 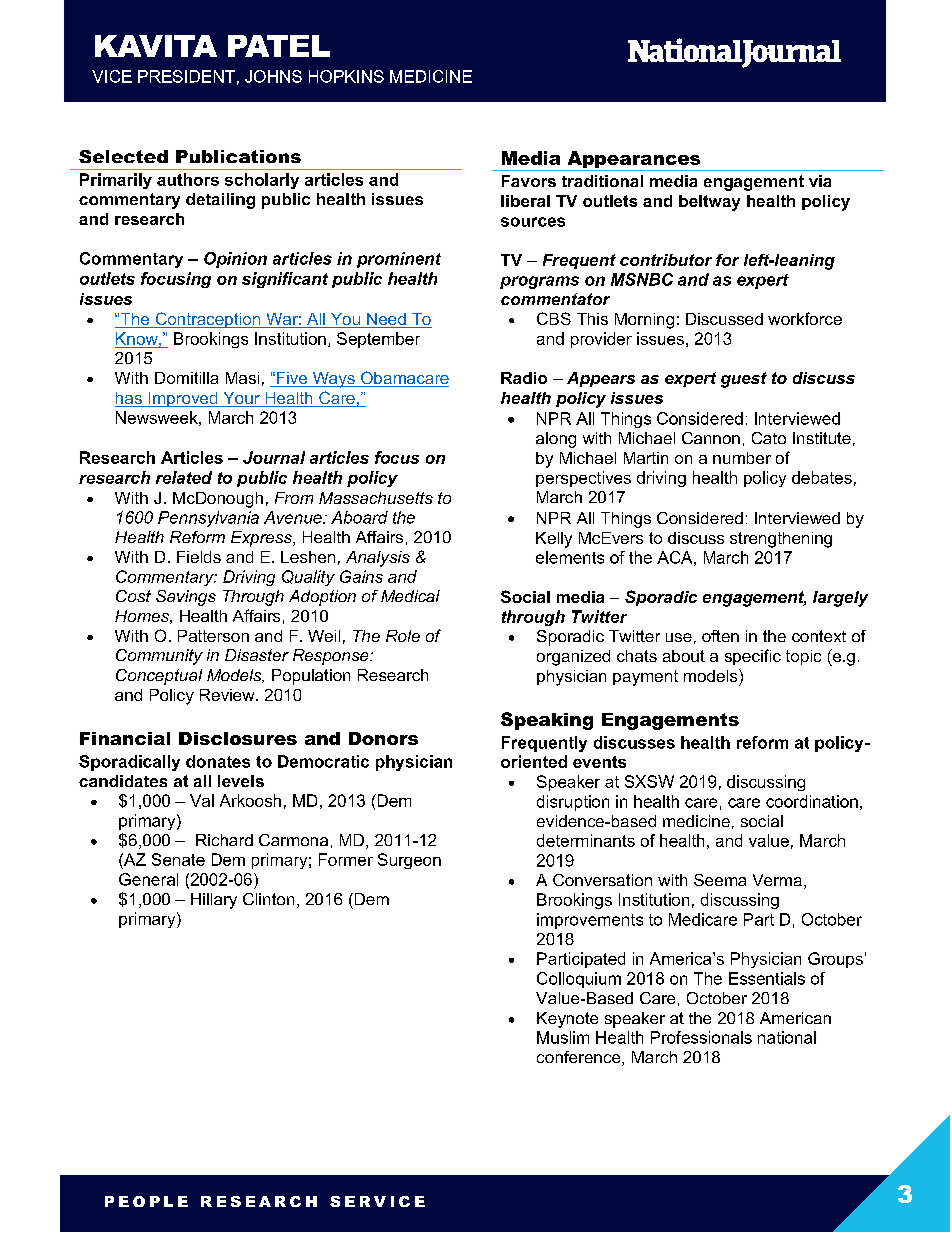 I want to click on Medical, so click(x=410, y=596).
